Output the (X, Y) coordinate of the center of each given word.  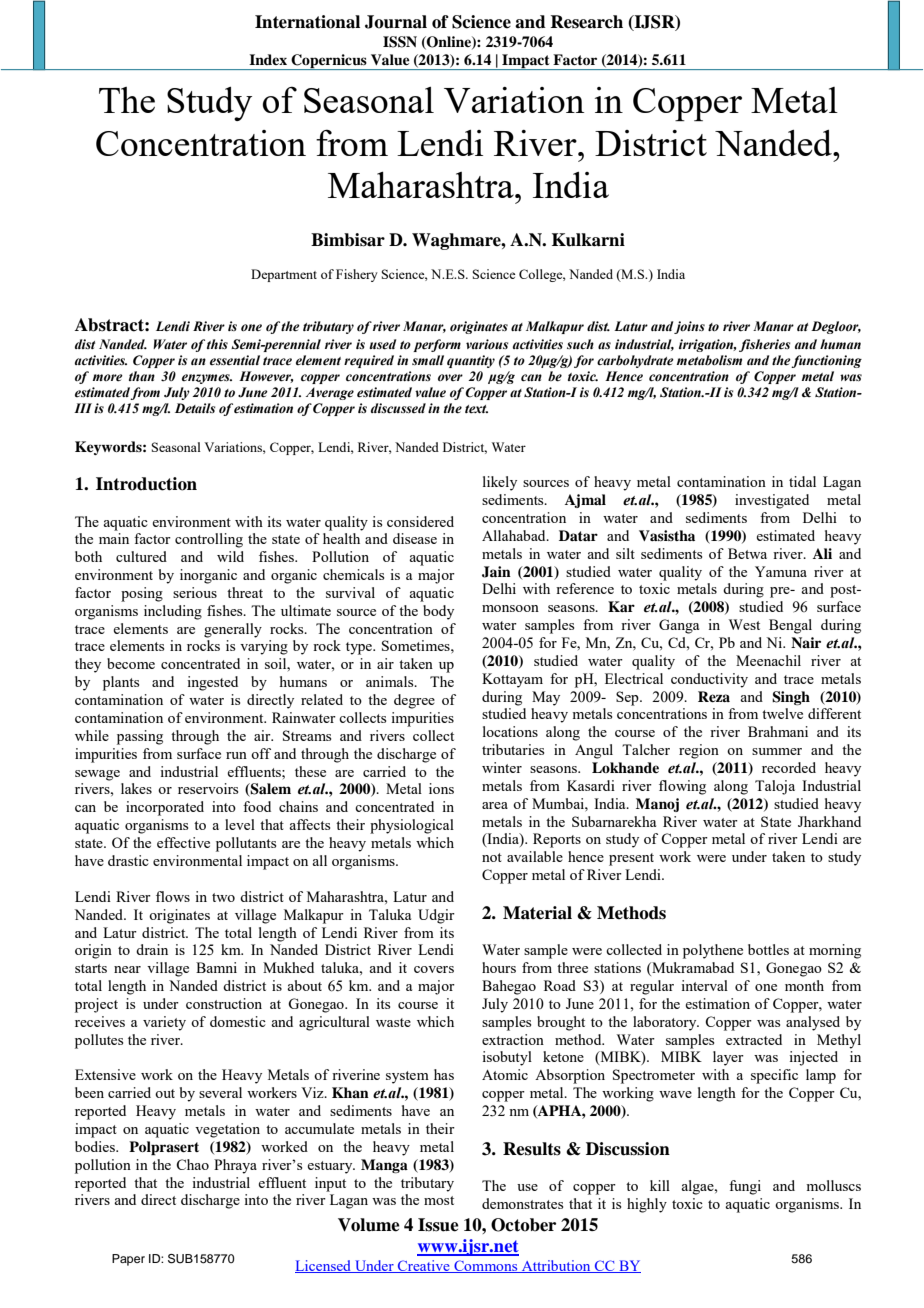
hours (499, 967)
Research (586, 22)
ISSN (400, 42)
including (173, 612)
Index (268, 59)
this (217, 344)
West (744, 624)
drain (152, 949)
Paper (128, 1260)
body (438, 612)
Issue (438, 1225)
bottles (768, 949)
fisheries (764, 345)
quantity (471, 361)
